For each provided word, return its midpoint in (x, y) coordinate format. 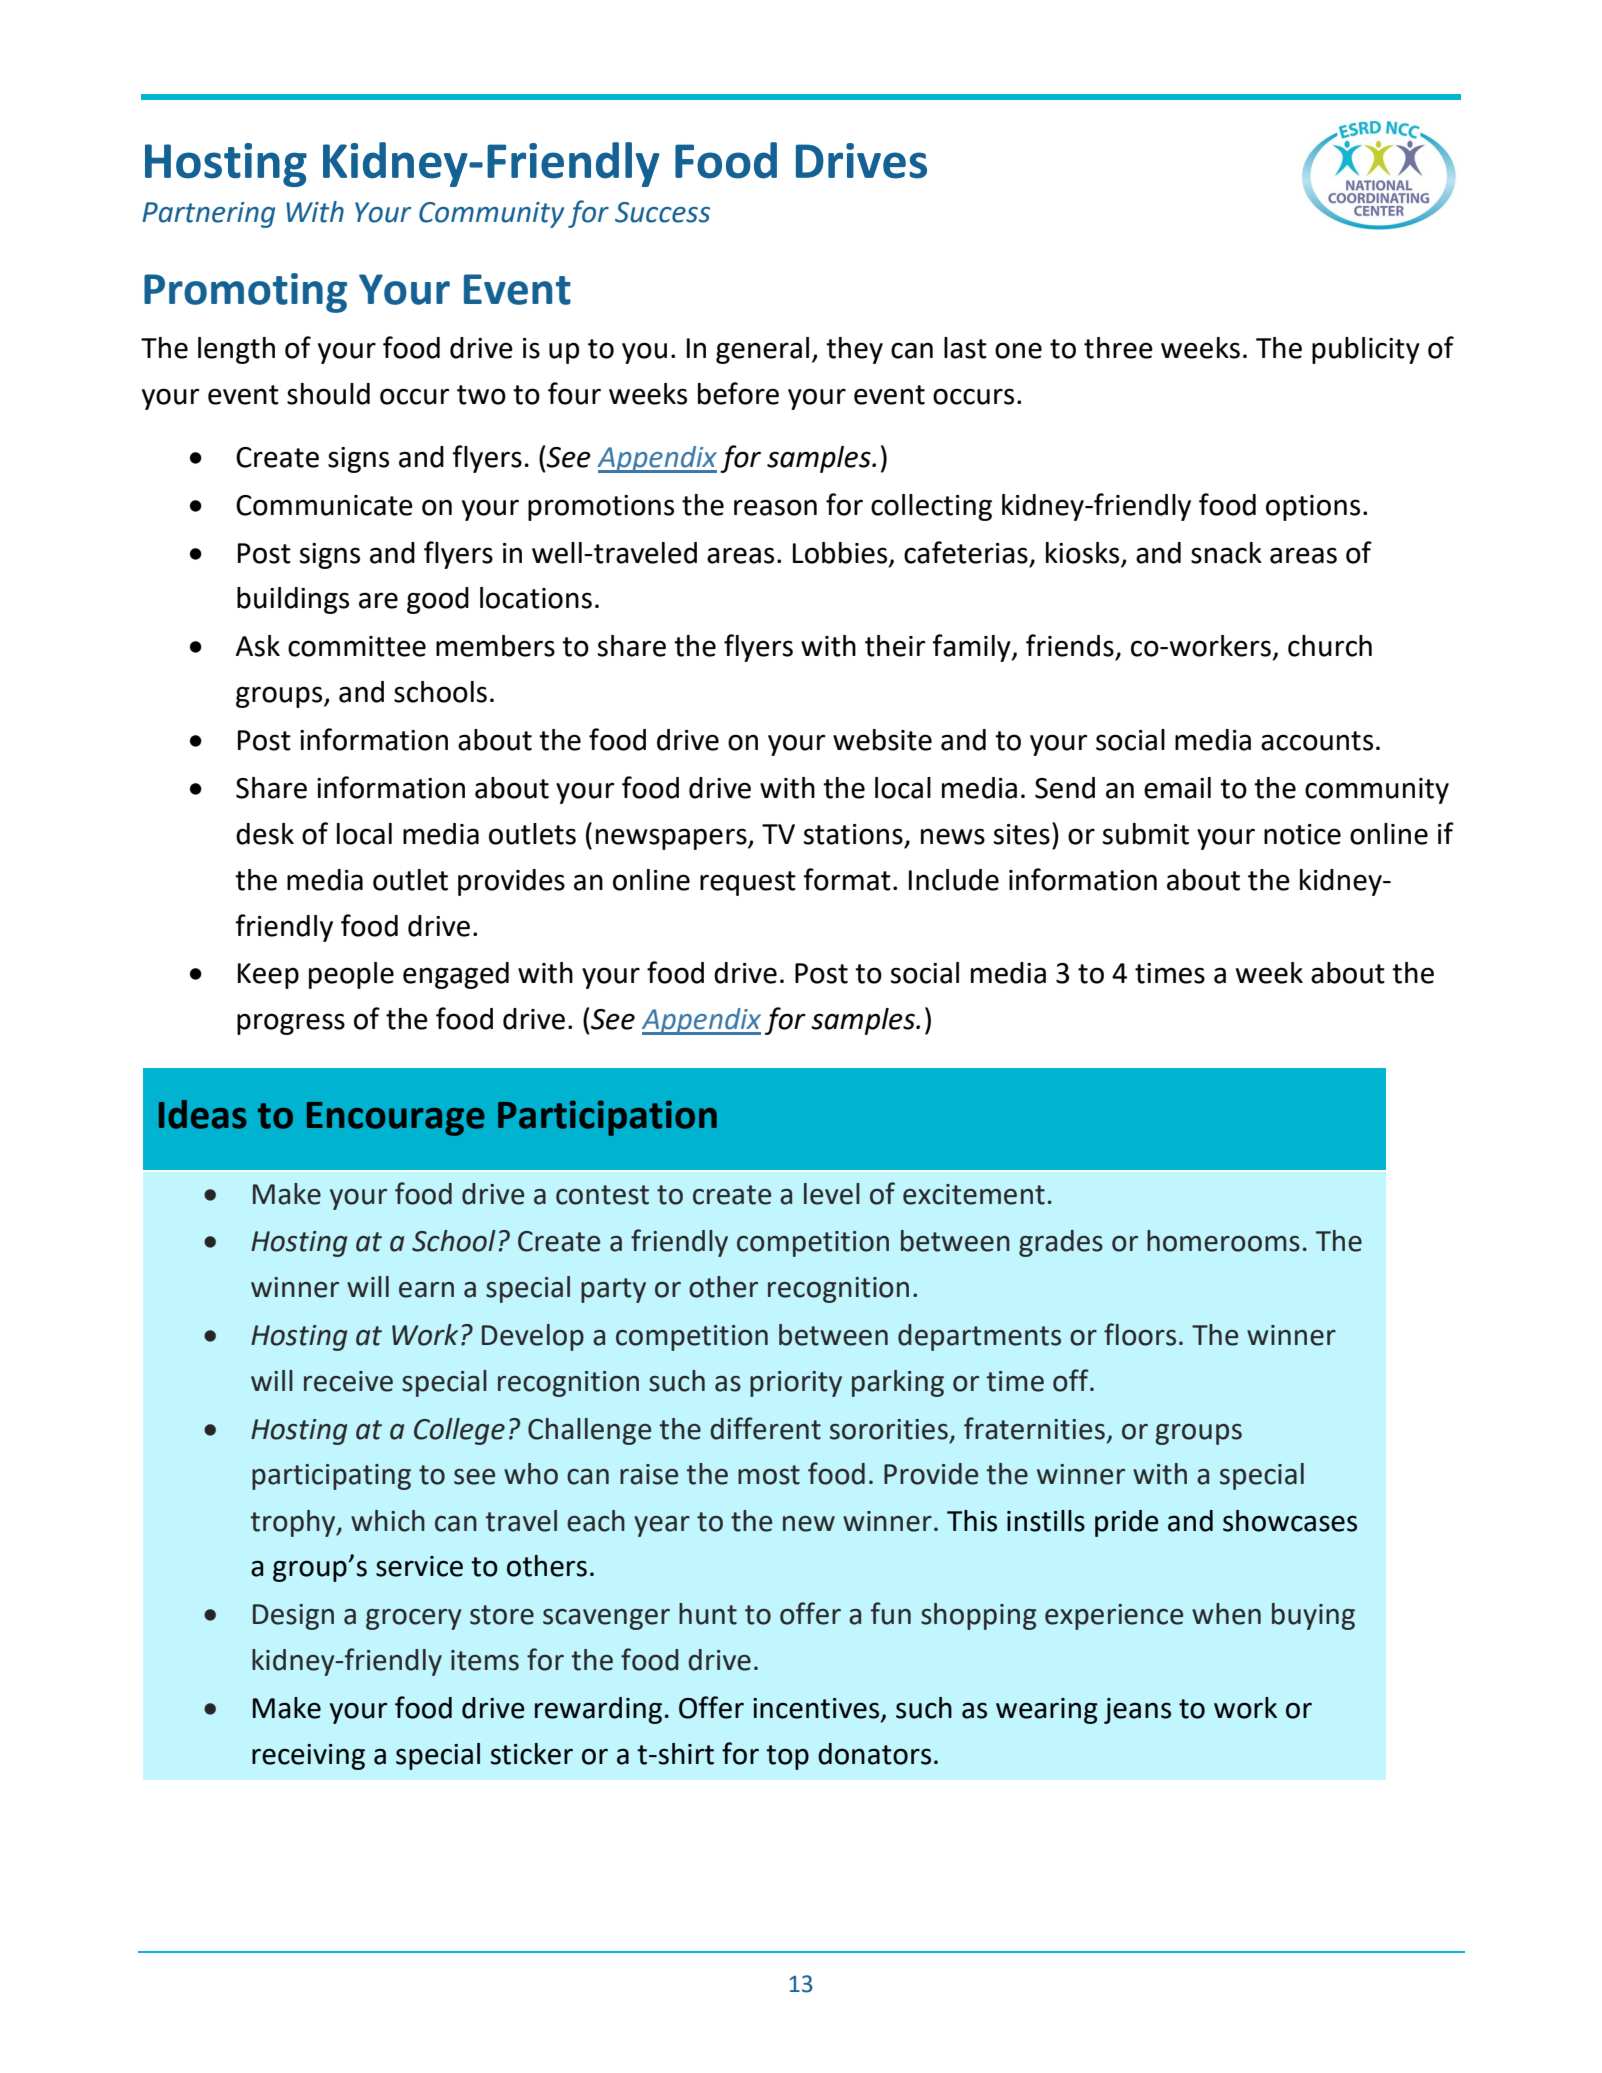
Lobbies (841, 554)
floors (1140, 1334)
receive (348, 1381)
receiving (308, 1757)
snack (1226, 553)
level (832, 1194)
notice (1302, 834)
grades (1061, 1243)
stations (853, 834)
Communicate (324, 505)
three (1118, 348)
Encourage (396, 1119)
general (762, 350)
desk (265, 834)
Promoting (245, 293)
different (765, 1428)
